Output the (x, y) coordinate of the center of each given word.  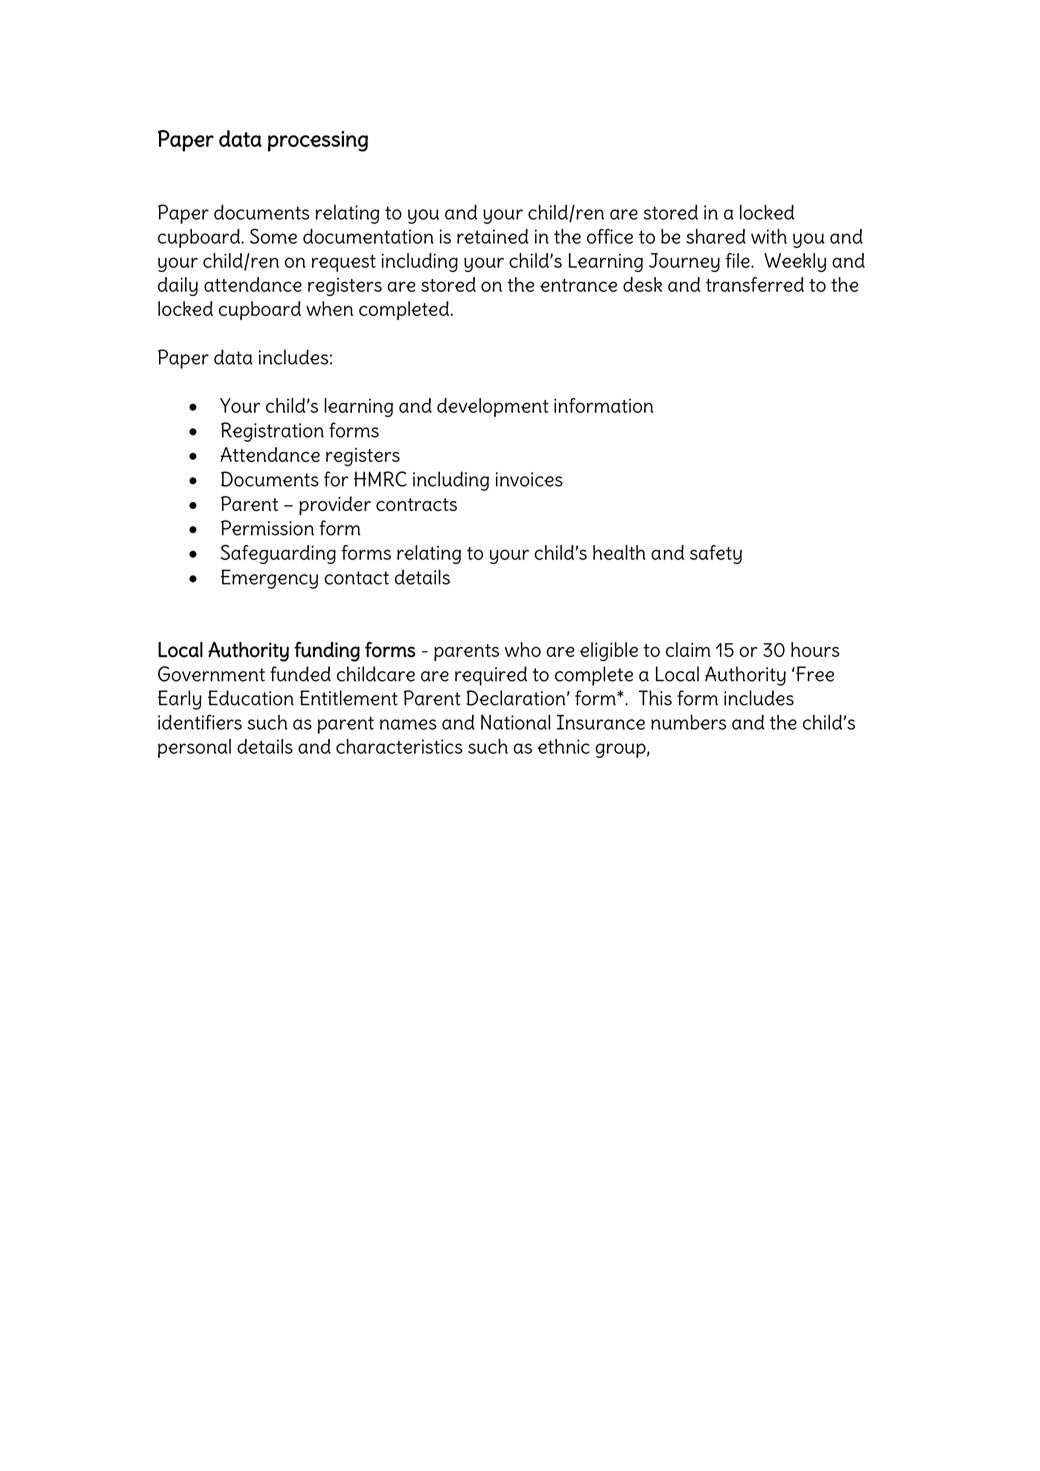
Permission (267, 528)
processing (318, 141)
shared (716, 236)
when (329, 308)
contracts (416, 505)
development (493, 407)
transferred (755, 284)
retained (493, 236)
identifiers (200, 722)
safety (716, 554)
